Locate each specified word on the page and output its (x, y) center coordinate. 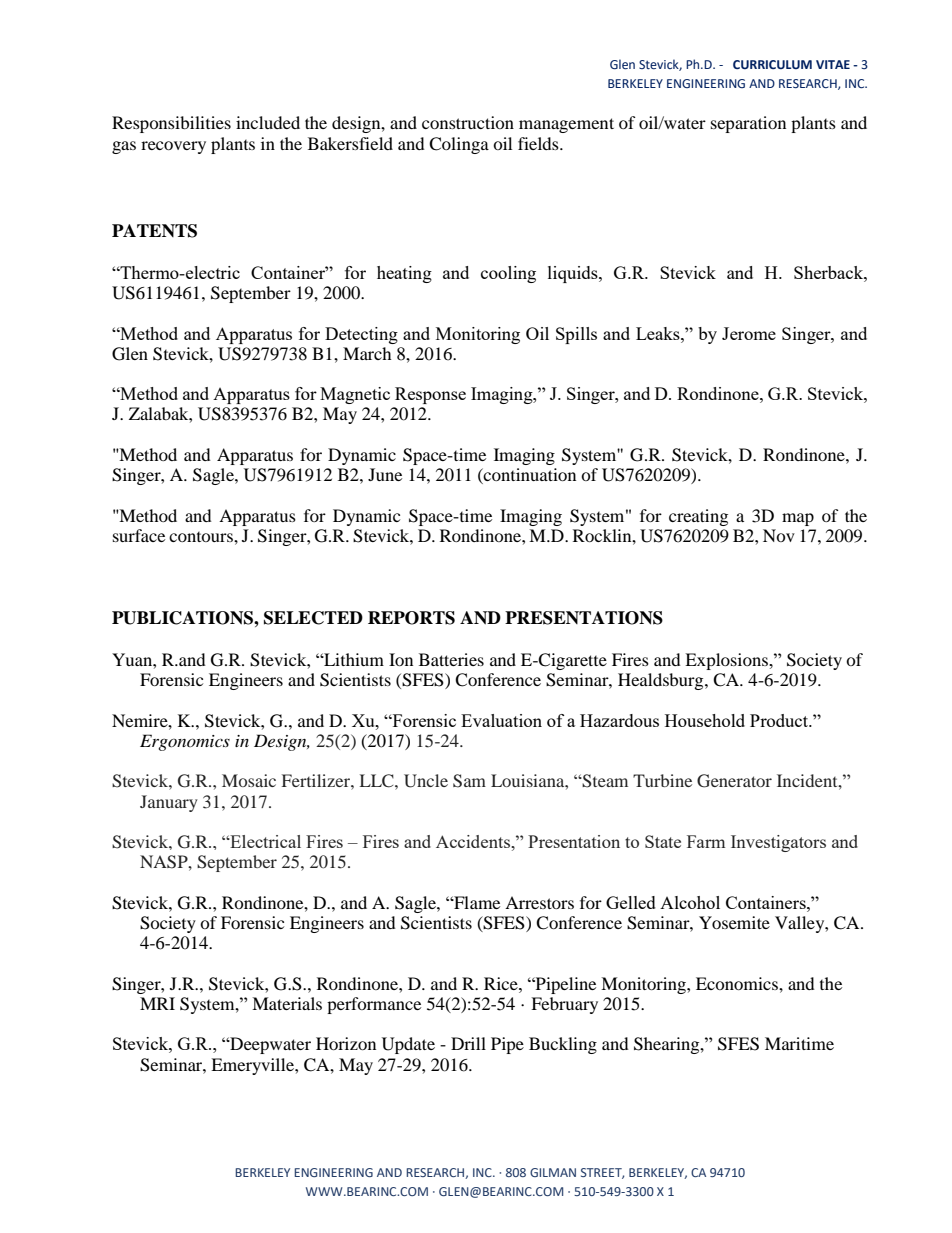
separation (748, 124)
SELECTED (313, 618)
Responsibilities (171, 124)
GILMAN (553, 1172)
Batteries (451, 659)
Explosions (727, 661)
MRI (157, 1003)
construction (468, 122)
